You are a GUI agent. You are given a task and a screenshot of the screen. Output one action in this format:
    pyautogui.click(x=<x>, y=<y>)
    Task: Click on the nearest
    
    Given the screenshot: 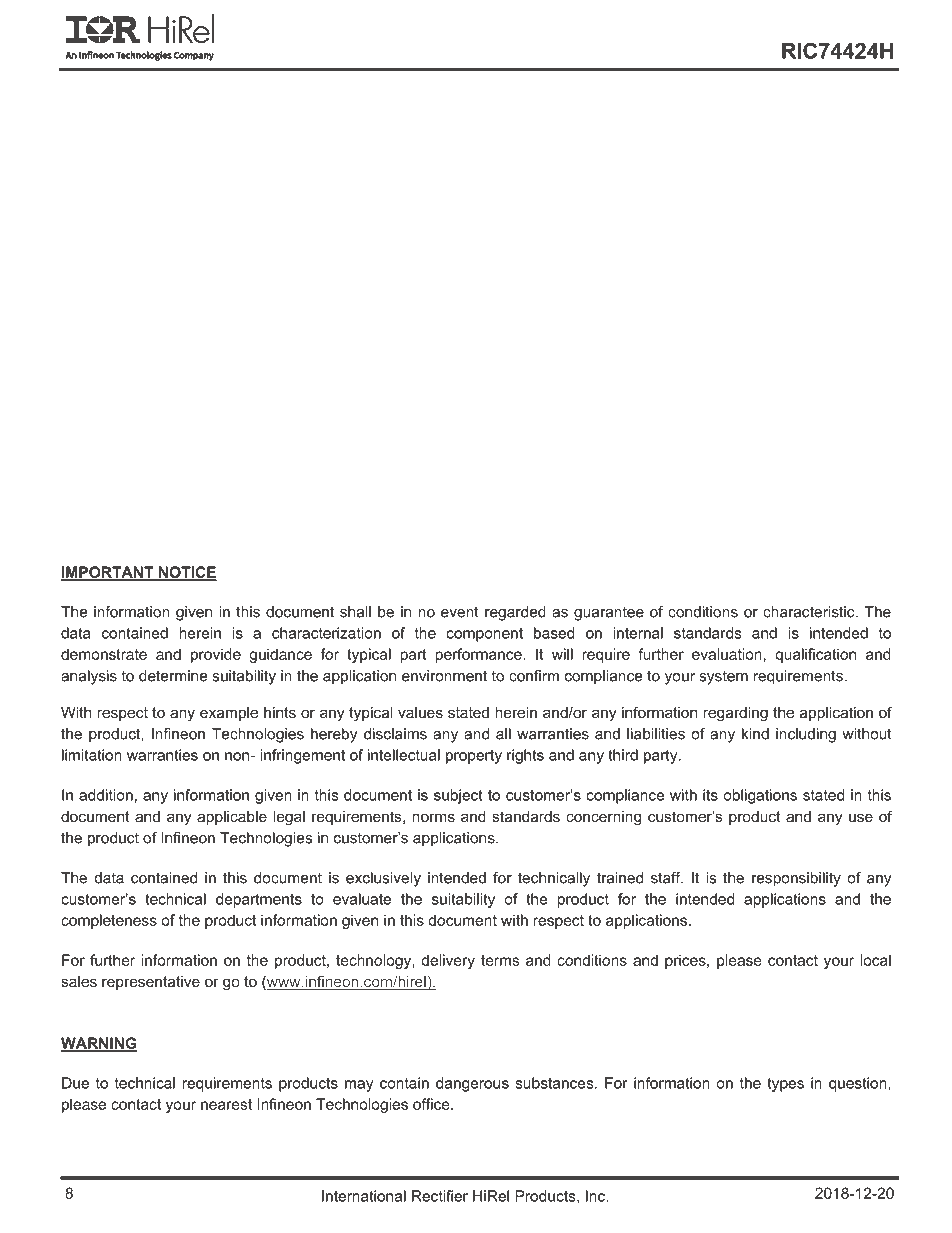 What is the action you would take?
    pyautogui.click(x=226, y=1104)
